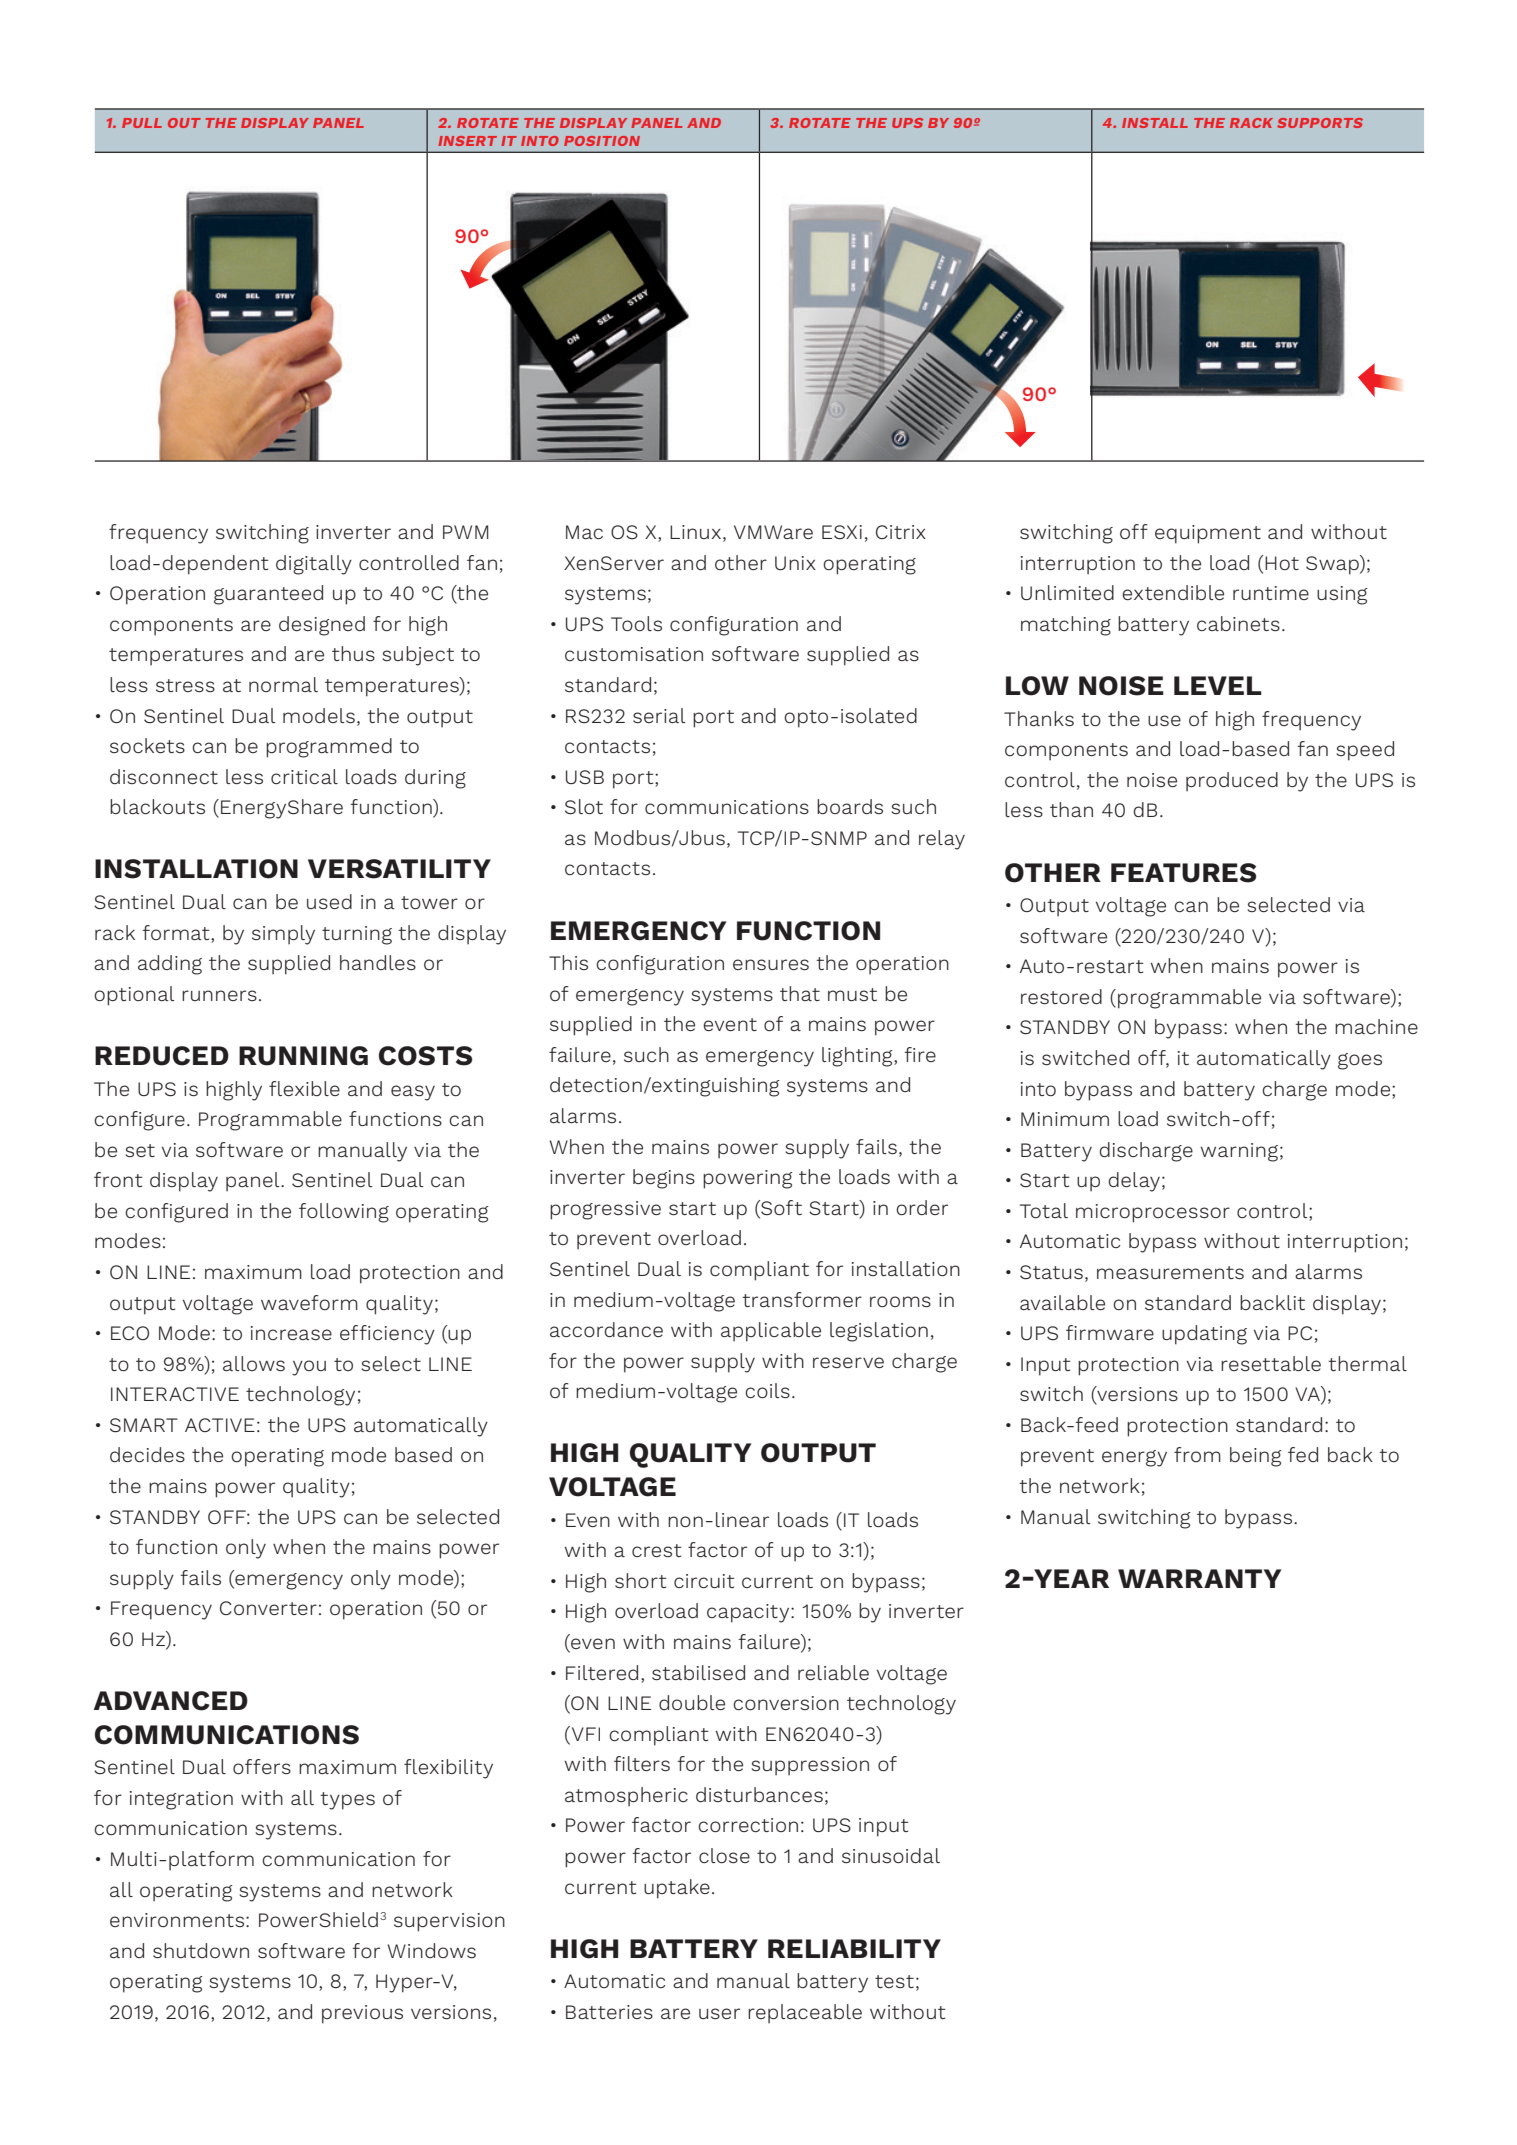 The image size is (1517, 2145). What do you see at coordinates (268, 595) in the image?
I see `guaranteed` at bounding box center [268, 595].
